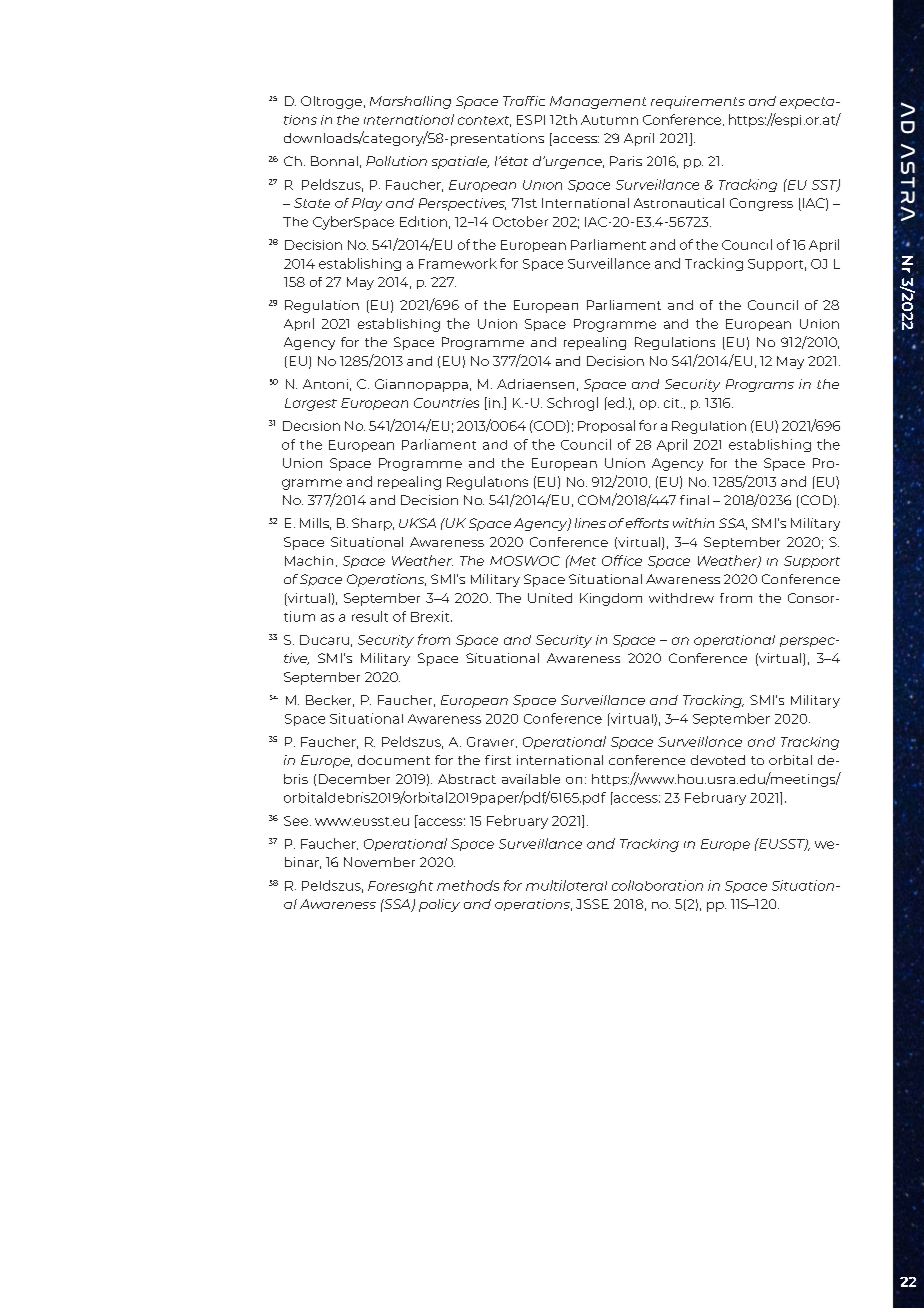  I want to click on November, so click(379, 862).
